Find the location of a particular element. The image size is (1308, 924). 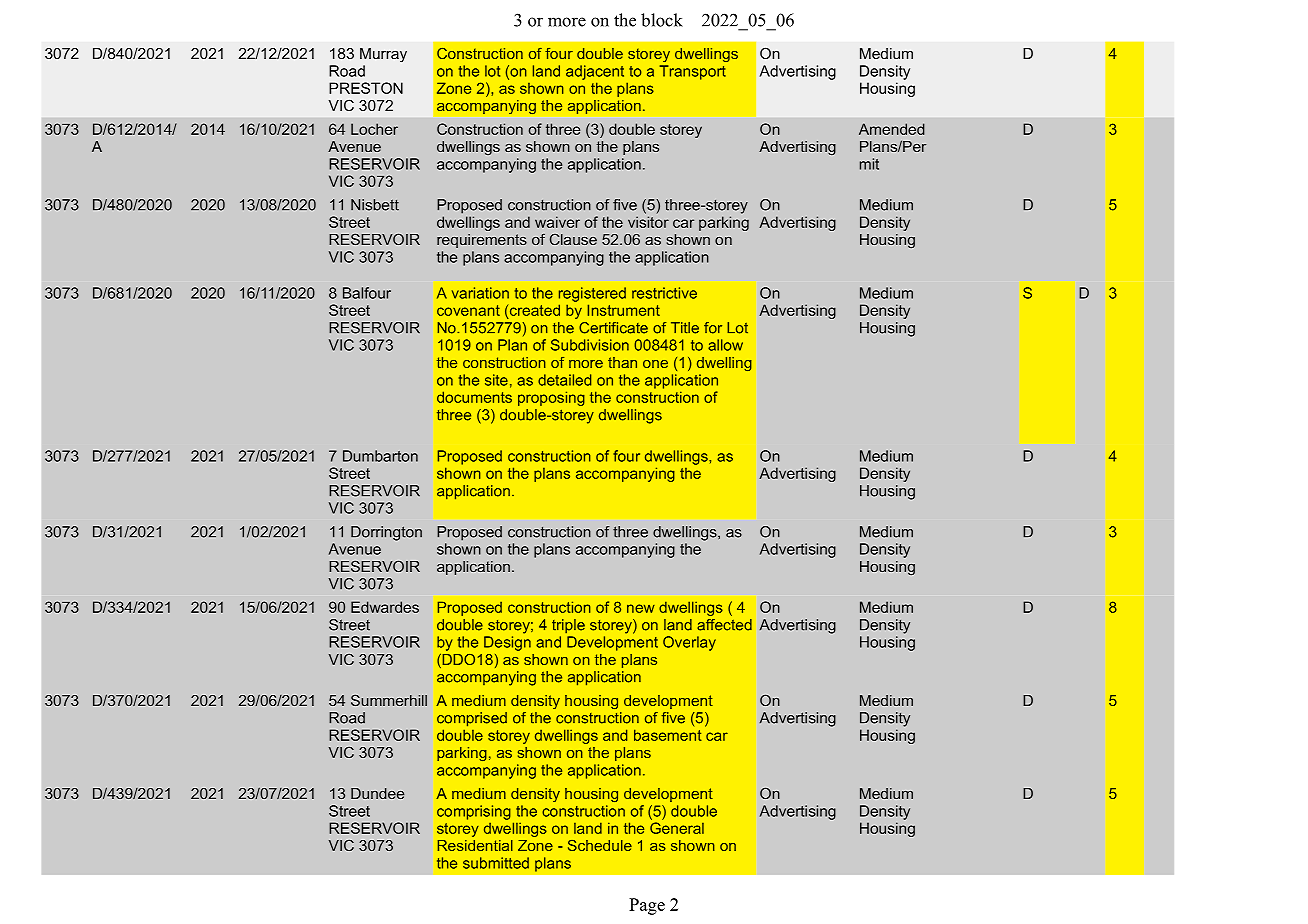

basement is located at coordinates (668, 735).
